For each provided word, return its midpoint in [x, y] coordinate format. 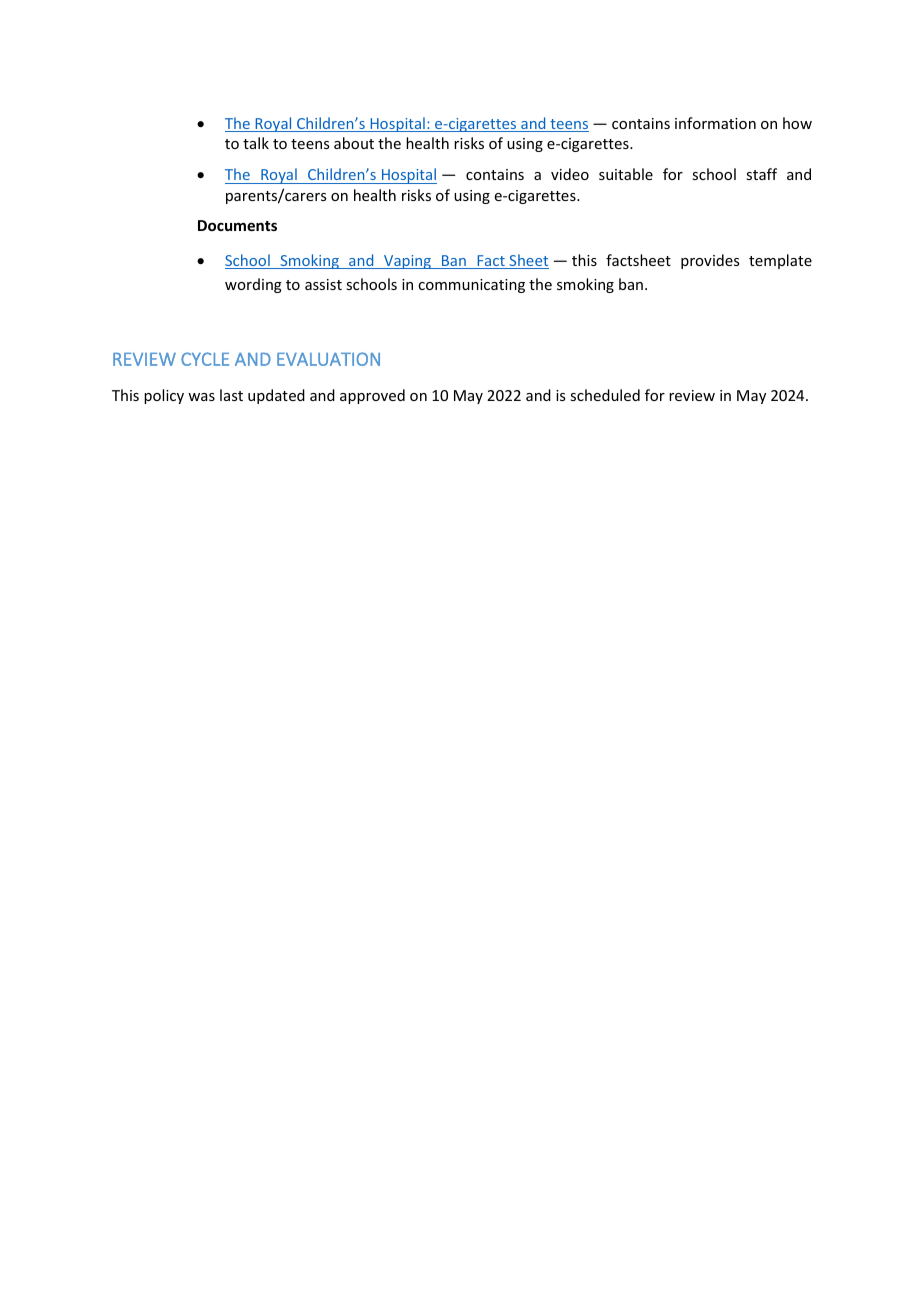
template [780, 261]
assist [323, 284]
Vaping [407, 262]
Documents [237, 225]
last [231, 395]
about [354, 143]
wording [253, 285]
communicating [471, 286]
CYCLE [205, 359]
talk [256, 143]
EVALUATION [328, 359]
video [570, 174]
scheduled [605, 395]
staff [761, 174]
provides [710, 261]
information [715, 123]
